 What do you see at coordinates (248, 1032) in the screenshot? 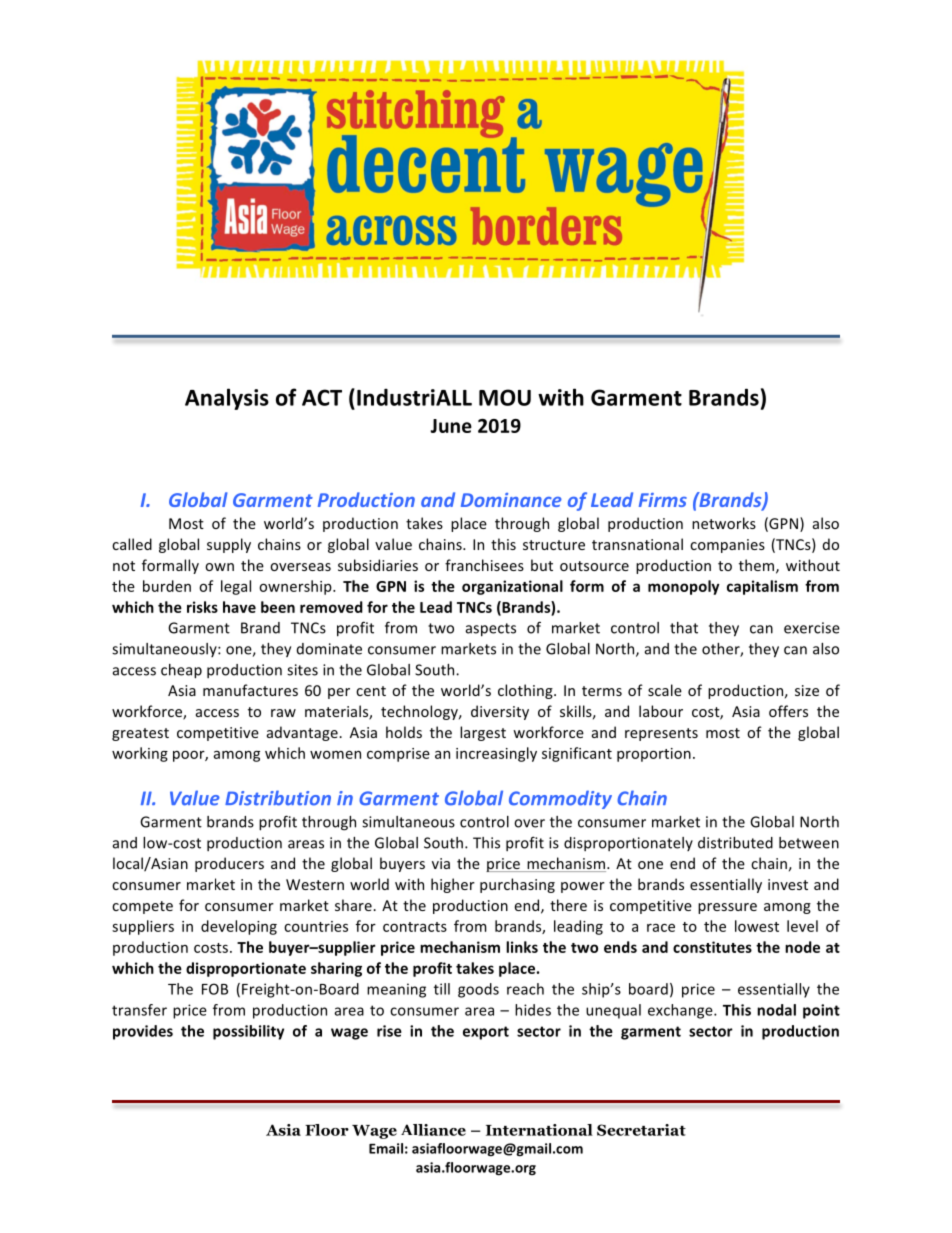
I see `possibility` at bounding box center [248, 1032].
